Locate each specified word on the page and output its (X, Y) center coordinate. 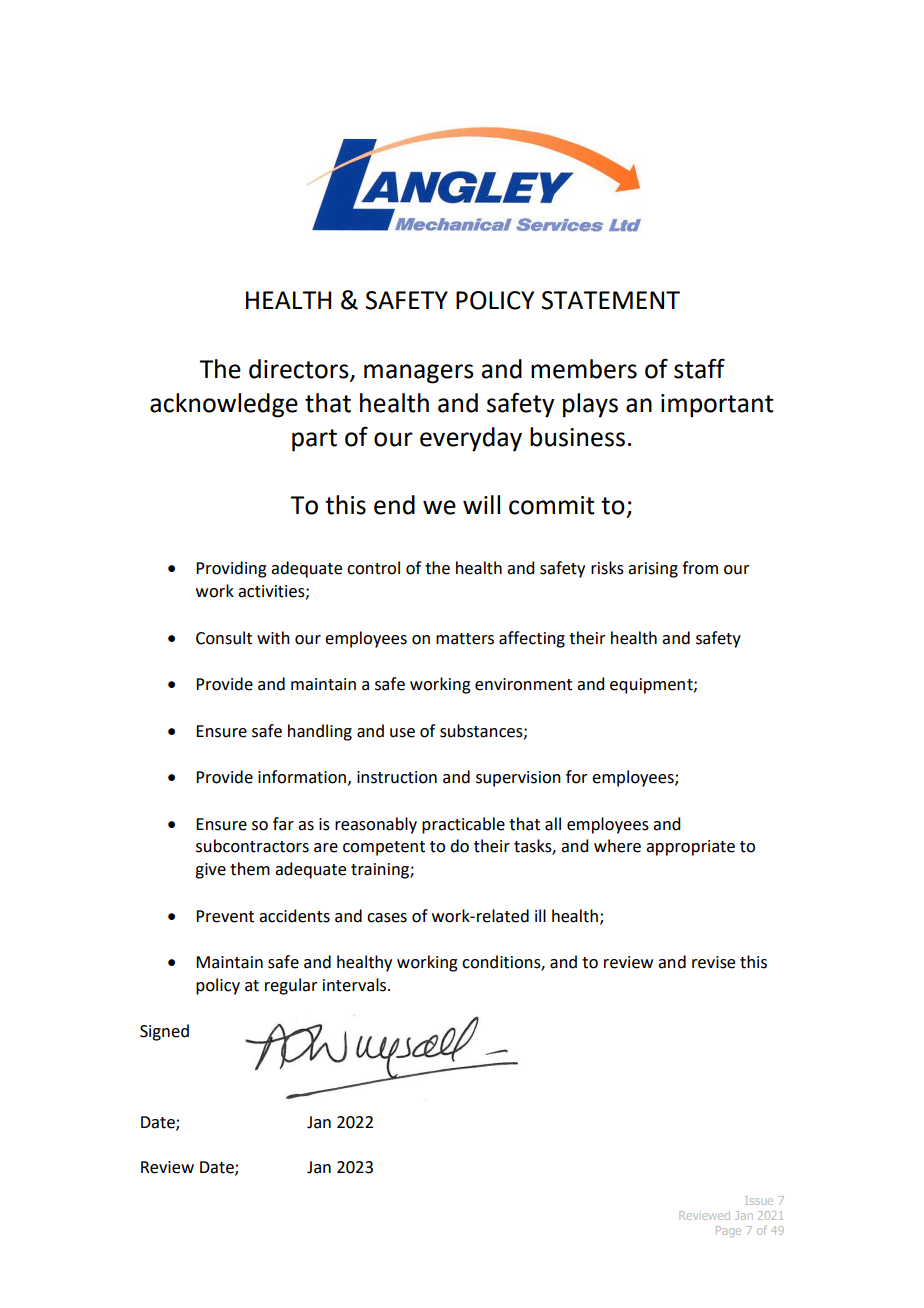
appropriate (690, 848)
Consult (224, 638)
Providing (231, 569)
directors (300, 369)
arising (653, 570)
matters (465, 639)
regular (291, 986)
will (481, 504)
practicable (463, 825)
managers (419, 374)
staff (699, 368)
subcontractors (252, 846)
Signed (164, 1032)
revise (713, 962)
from (700, 568)
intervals (356, 985)
